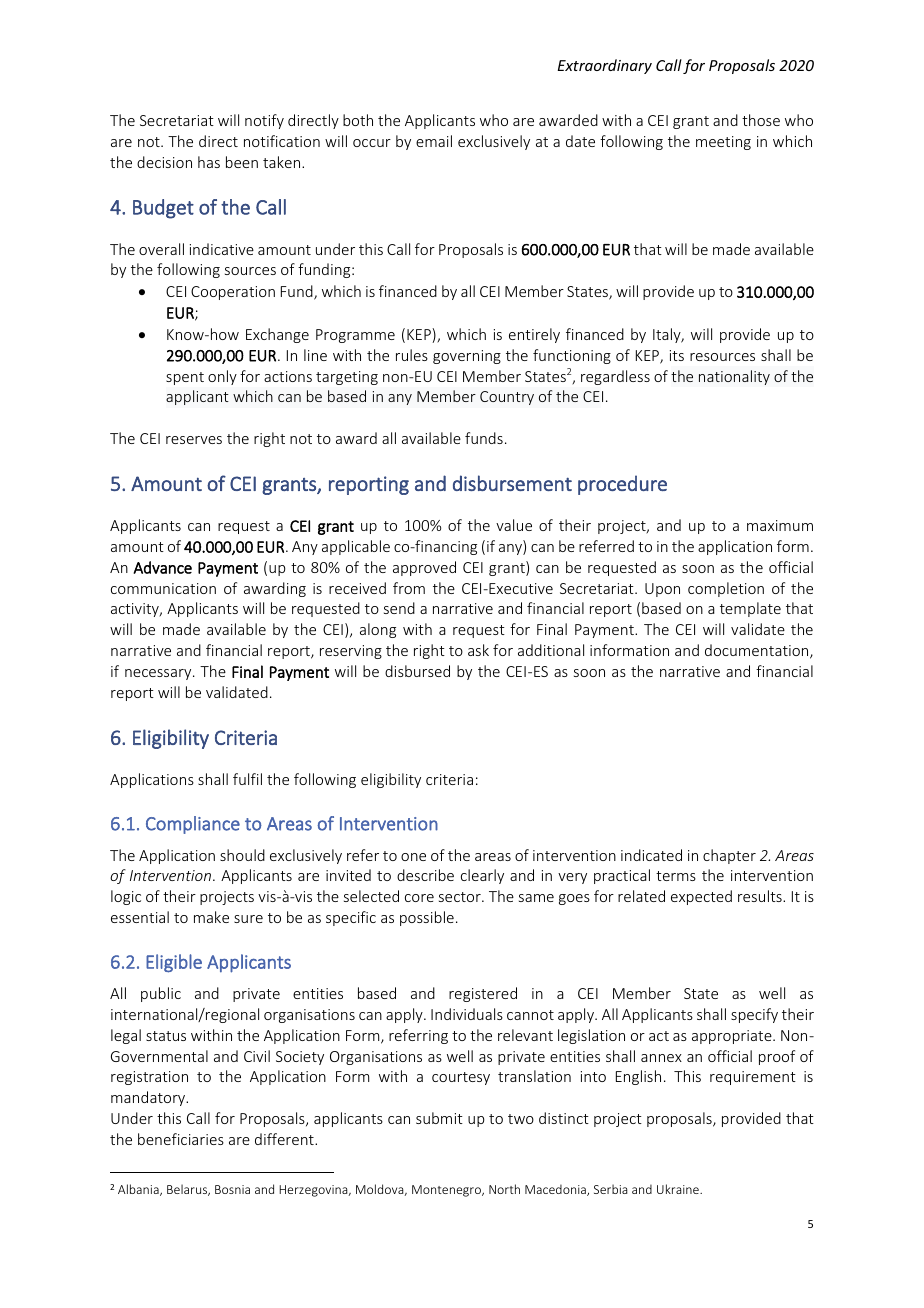  Describe the element at coordinates (434, 141) in the image. I see `email` at that location.
